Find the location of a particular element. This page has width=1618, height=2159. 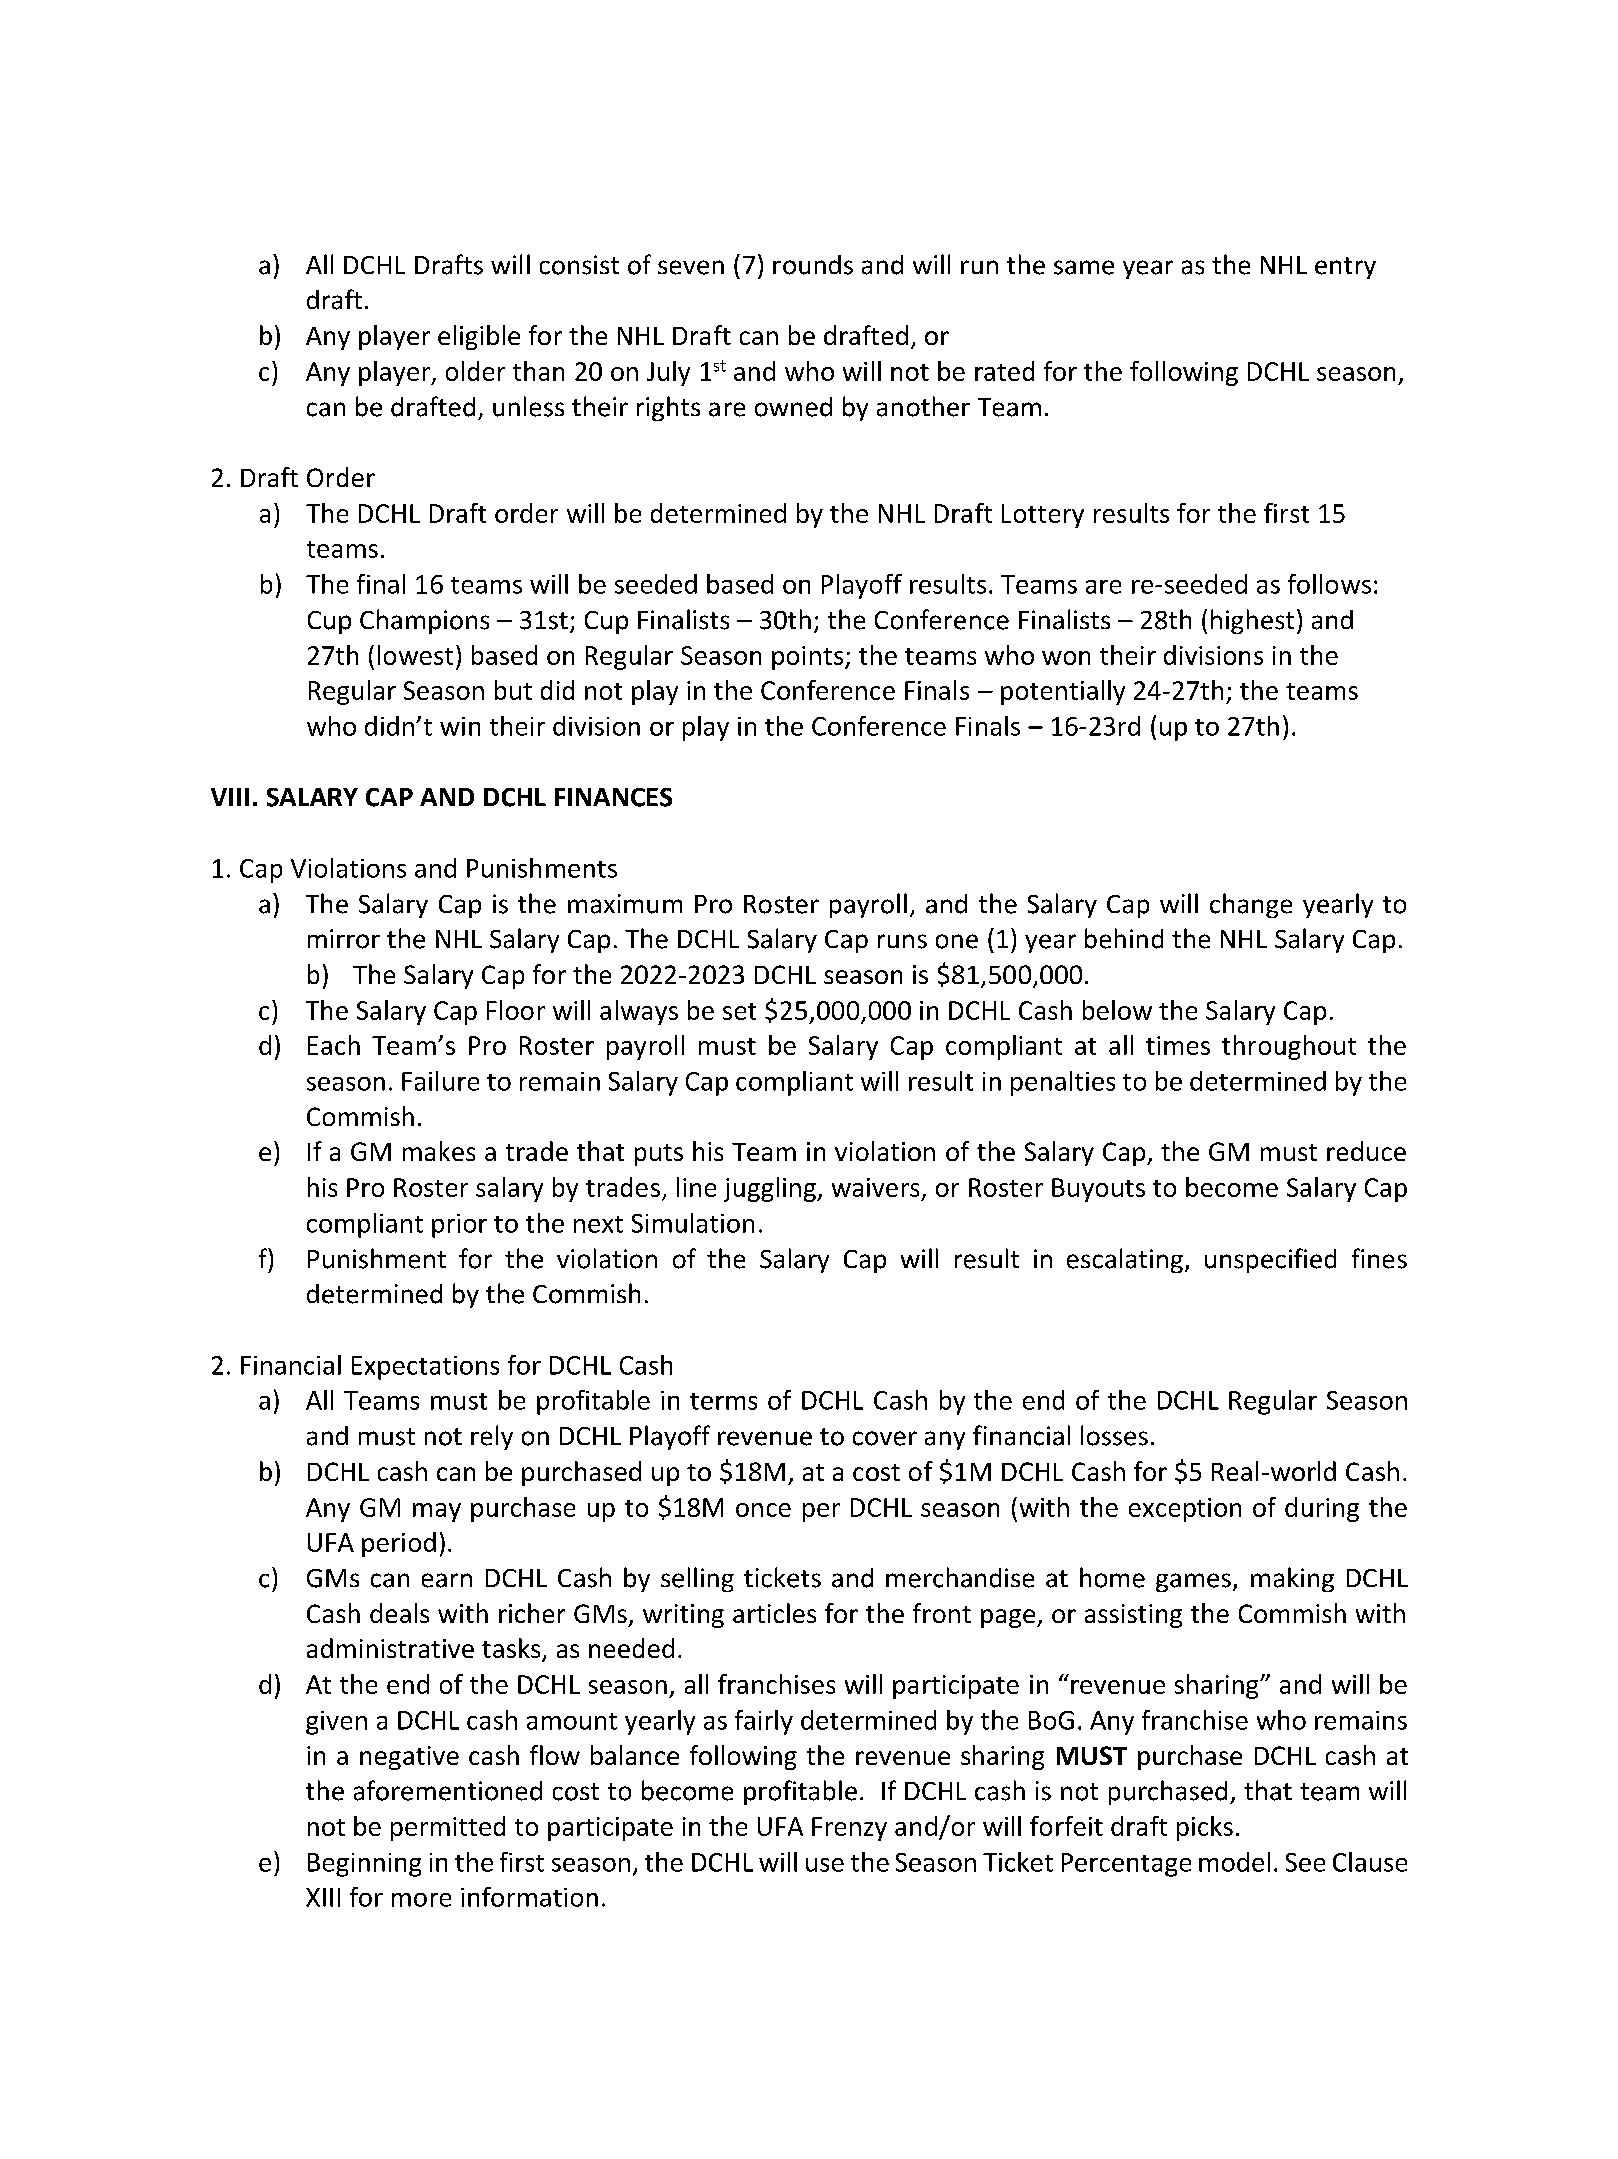

Each is located at coordinates (334, 1045).
